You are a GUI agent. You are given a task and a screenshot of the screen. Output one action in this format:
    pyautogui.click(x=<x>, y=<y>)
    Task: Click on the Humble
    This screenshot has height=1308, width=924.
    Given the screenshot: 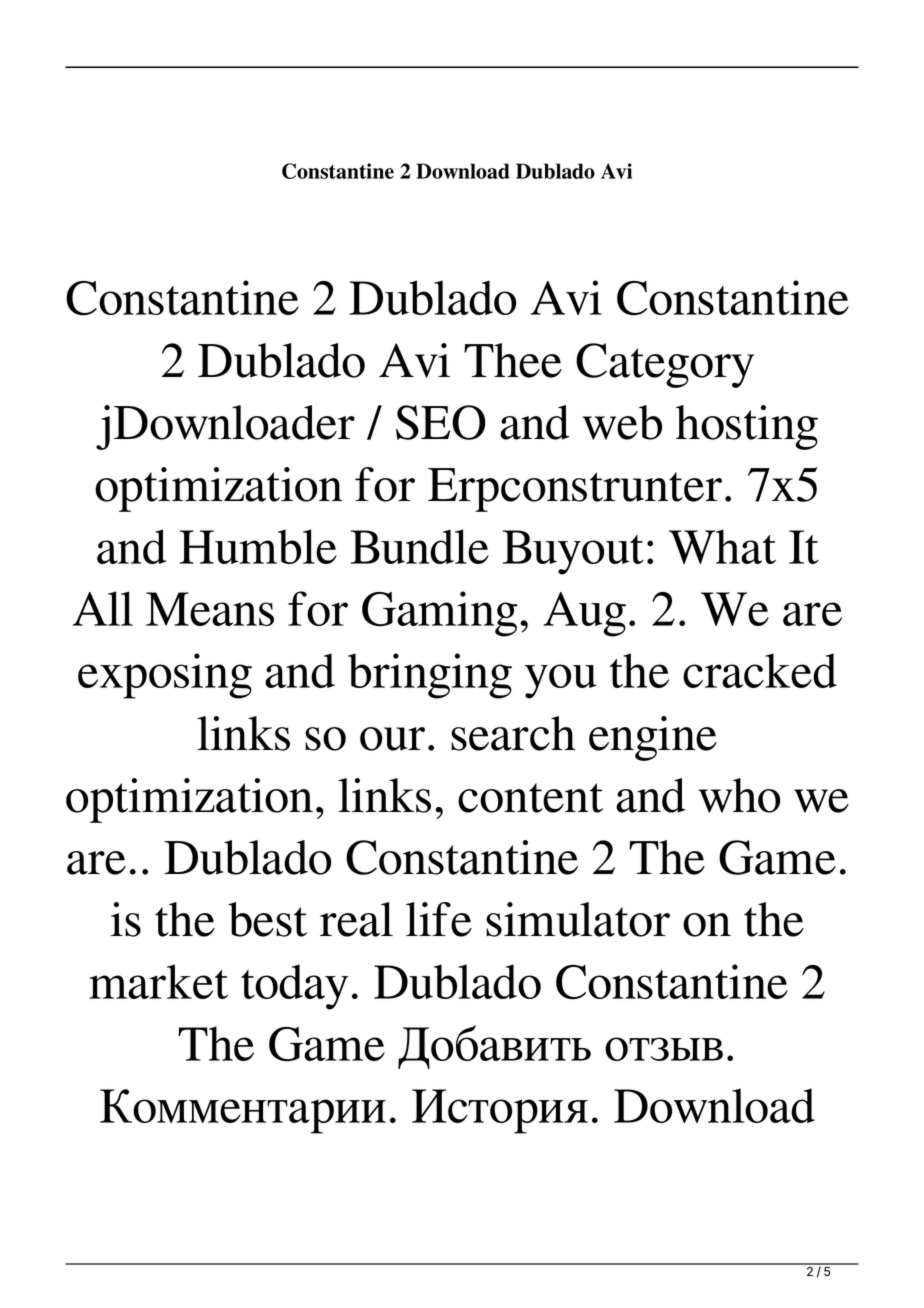 What is the action you would take?
    pyautogui.click(x=258, y=546)
